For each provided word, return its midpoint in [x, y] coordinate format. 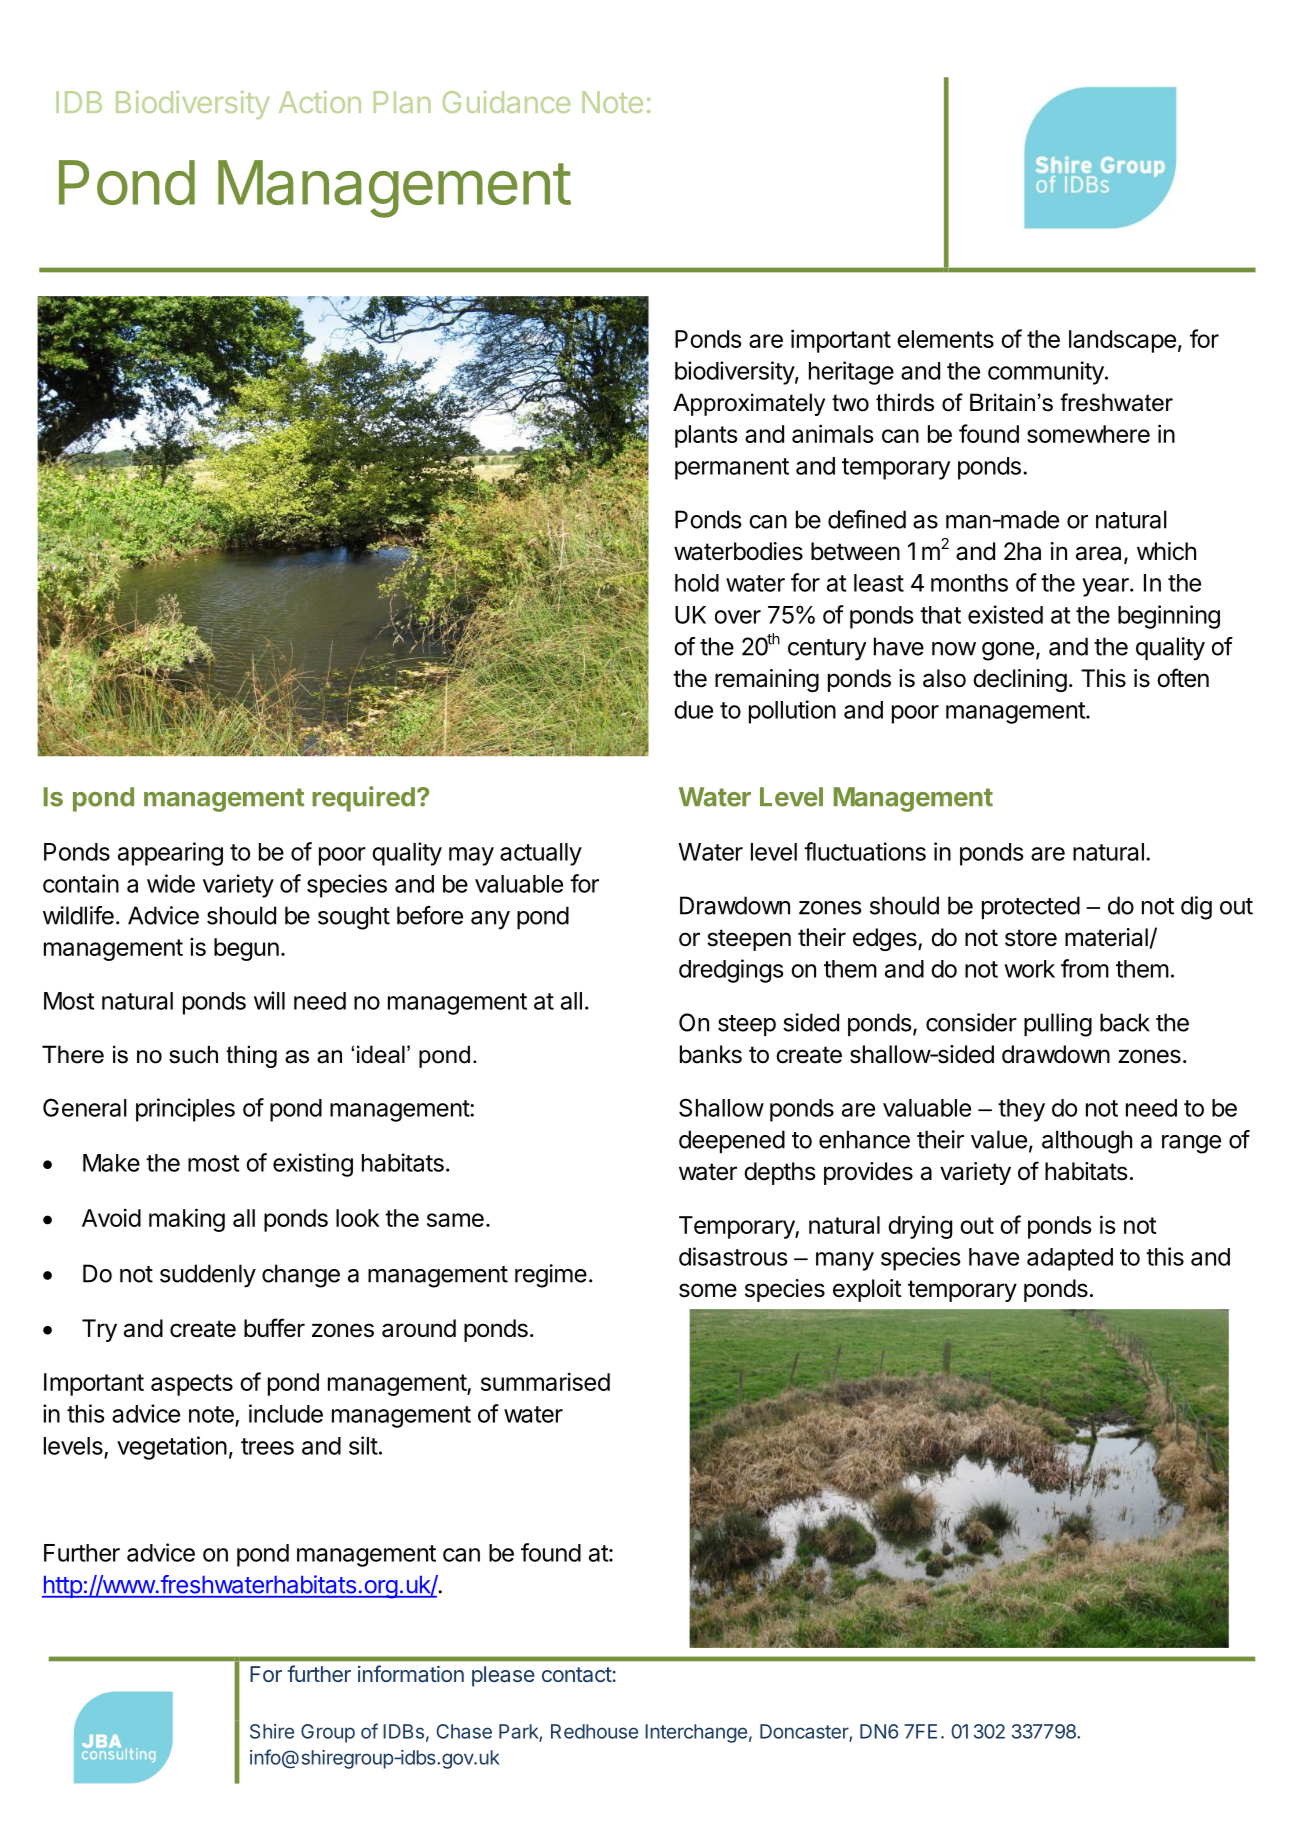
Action [320, 101]
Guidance [506, 102]
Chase [464, 1731]
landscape [1122, 341]
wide [171, 883]
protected [1031, 907]
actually [541, 854]
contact [577, 1674]
